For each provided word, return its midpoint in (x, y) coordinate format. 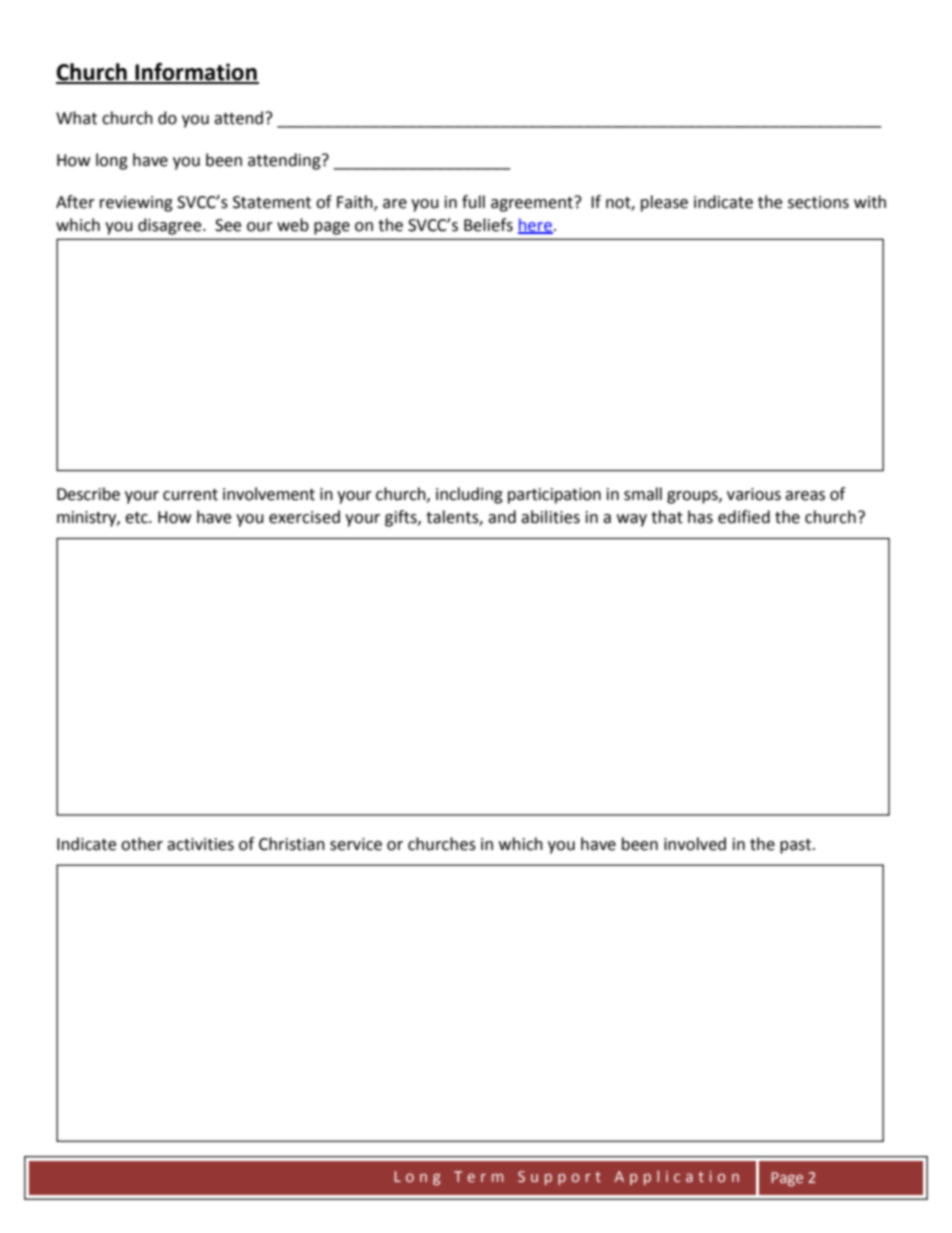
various (754, 494)
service (356, 844)
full (473, 202)
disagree (171, 226)
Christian (292, 844)
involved (695, 844)
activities (200, 844)
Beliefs (488, 225)
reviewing (136, 204)
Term (478, 1176)
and (502, 517)
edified (744, 517)
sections (818, 202)
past (797, 846)
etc (137, 518)
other (142, 844)
